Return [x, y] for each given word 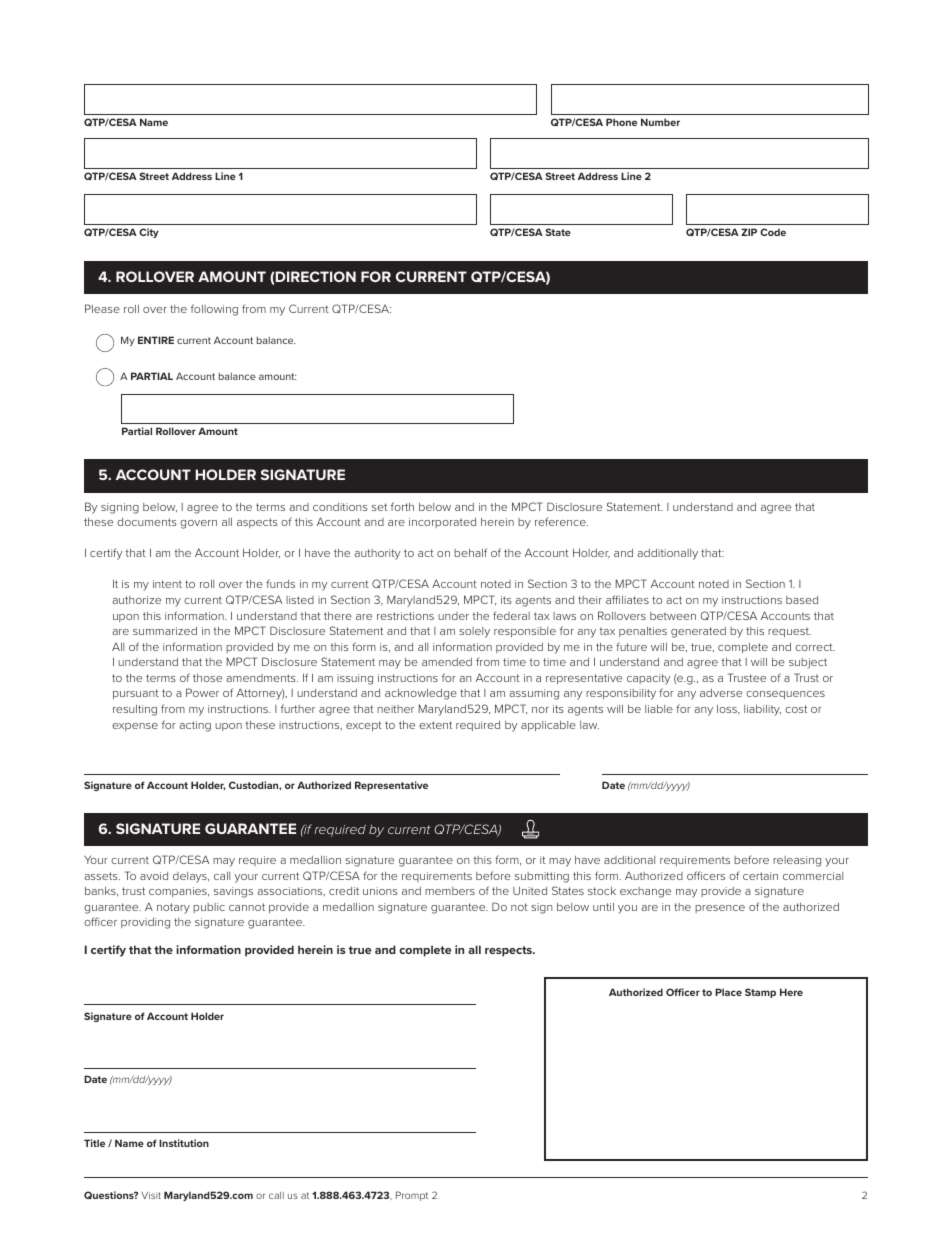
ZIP [749, 232]
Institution [184, 1143]
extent [435, 725]
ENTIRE [156, 340]
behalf [470, 552]
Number [660, 122]
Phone [621, 122]
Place [728, 992]
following [214, 310]
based [802, 600]
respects [509, 951]
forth [402, 506]
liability [762, 710]
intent [167, 584]
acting [195, 726]
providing [145, 923]
